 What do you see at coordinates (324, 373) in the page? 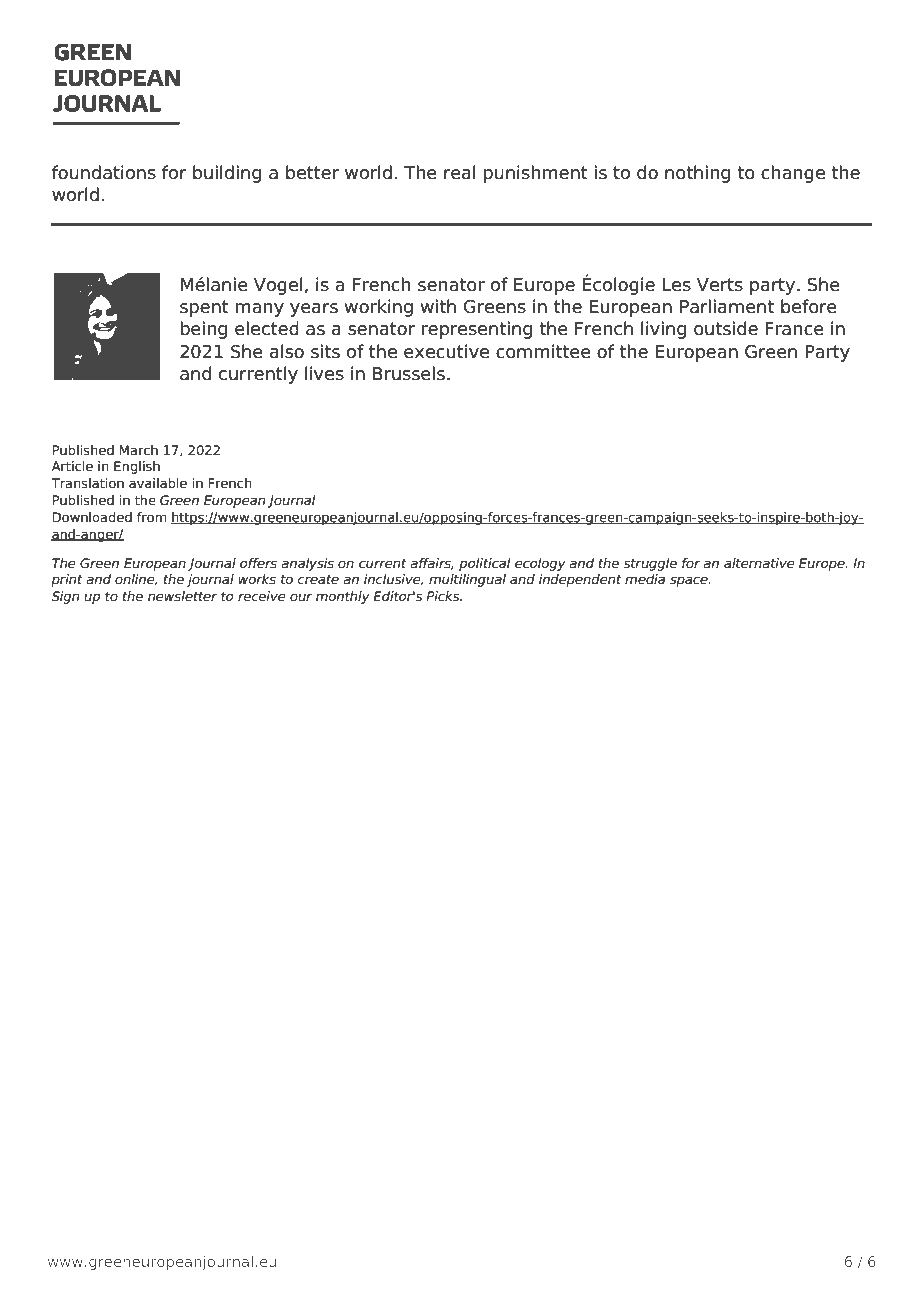
I see `lives` at bounding box center [324, 373].
